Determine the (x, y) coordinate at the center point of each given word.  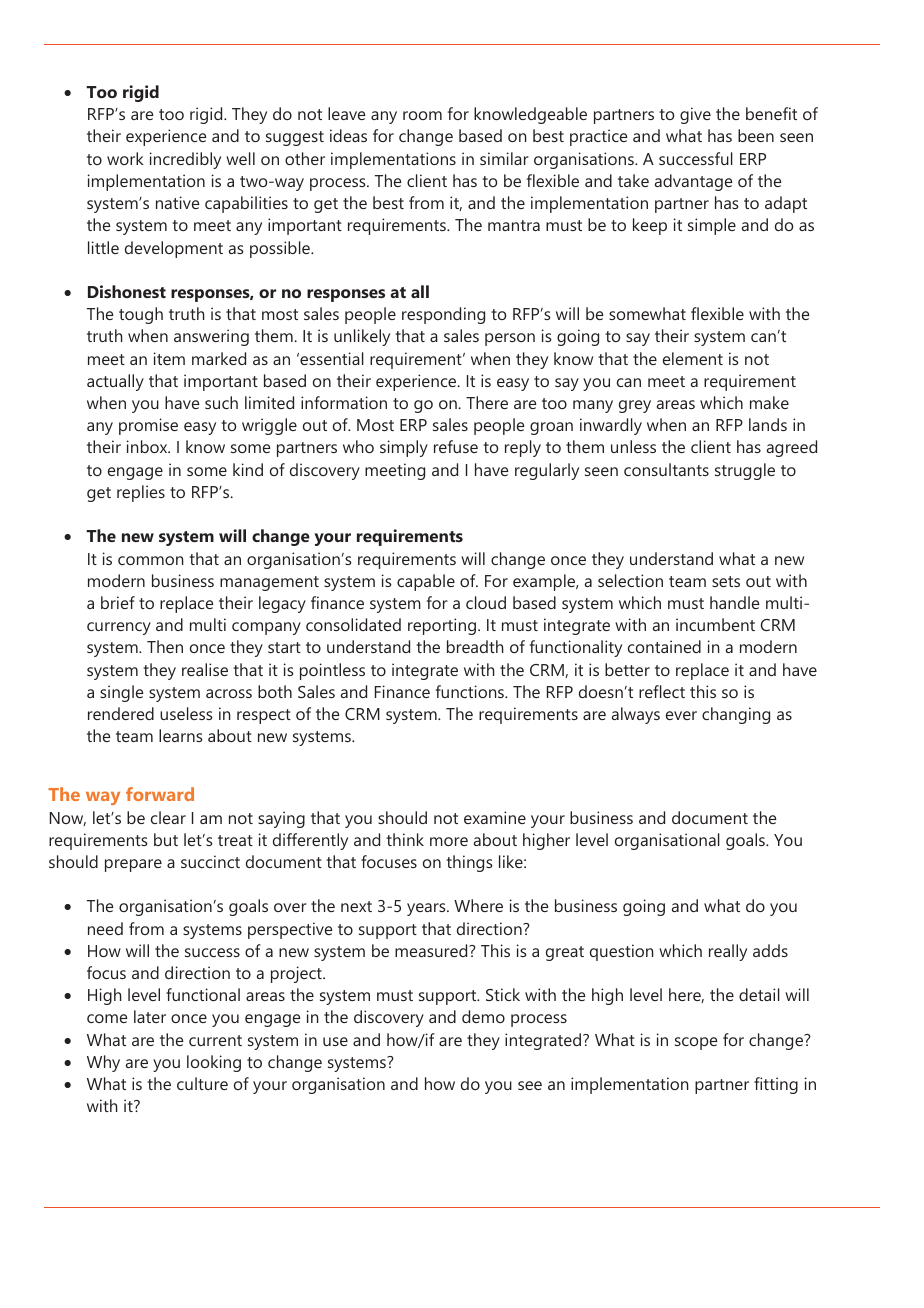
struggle (745, 471)
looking (214, 1063)
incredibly (185, 160)
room (422, 115)
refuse (456, 446)
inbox (148, 446)
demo (483, 1016)
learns (181, 735)
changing (736, 715)
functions (471, 691)
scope (696, 1043)
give (695, 115)
